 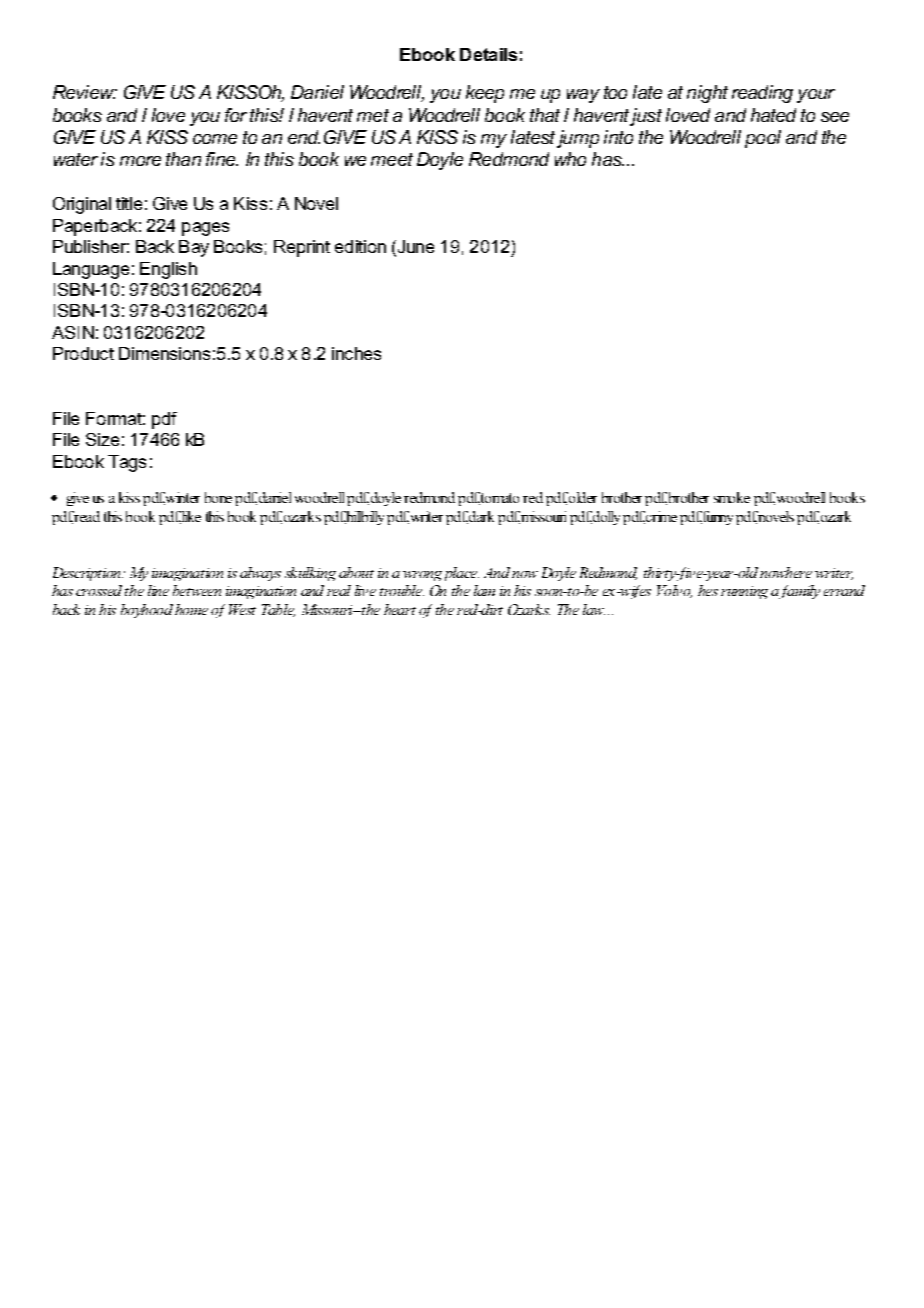 What do you see at coordinates (707, 94) in the screenshot?
I see `night` at bounding box center [707, 94].
